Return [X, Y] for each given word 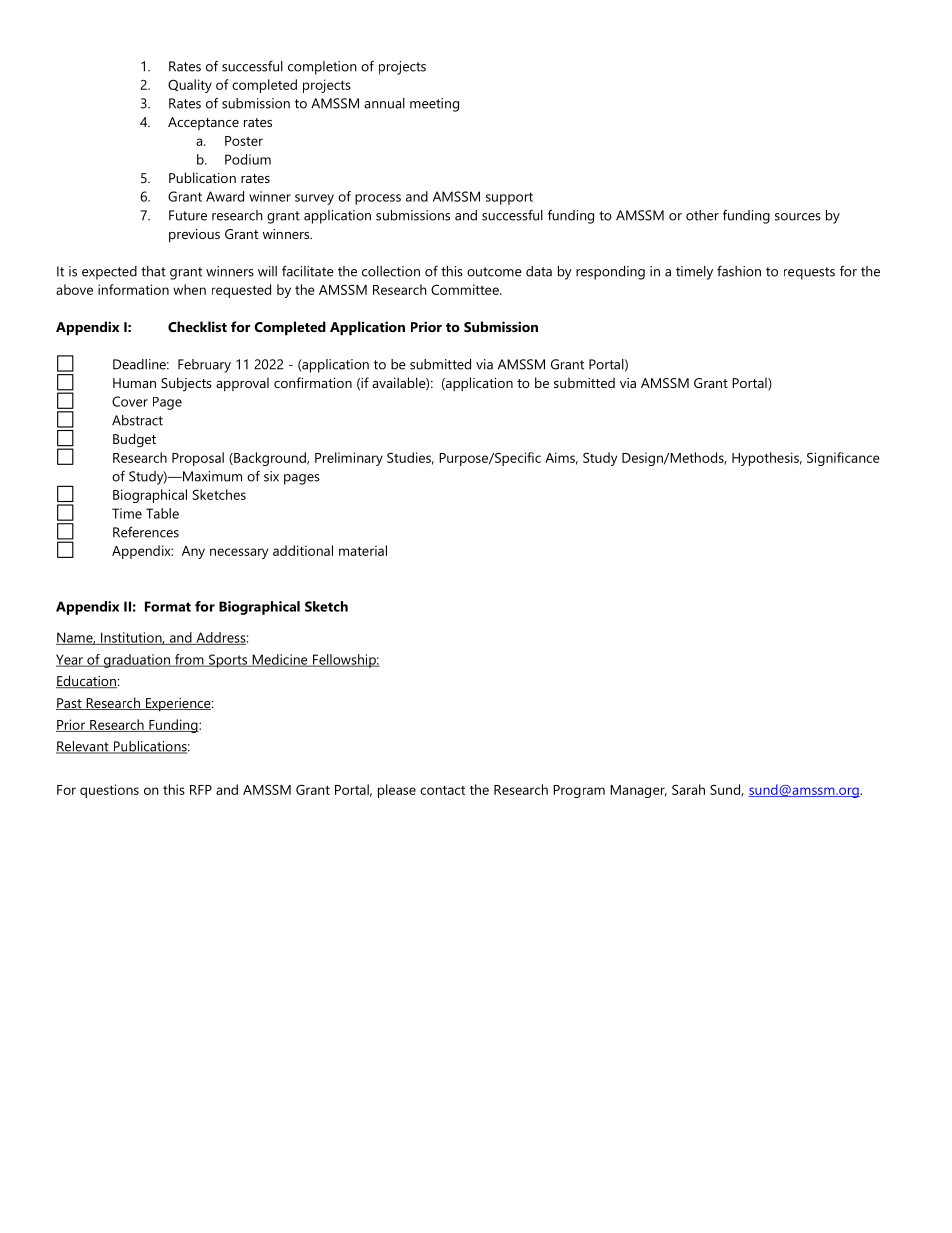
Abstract [137, 420]
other [702, 215]
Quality [190, 86]
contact [442, 790]
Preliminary [349, 459]
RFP [201, 790]
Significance [843, 459]
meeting [434, 105]
